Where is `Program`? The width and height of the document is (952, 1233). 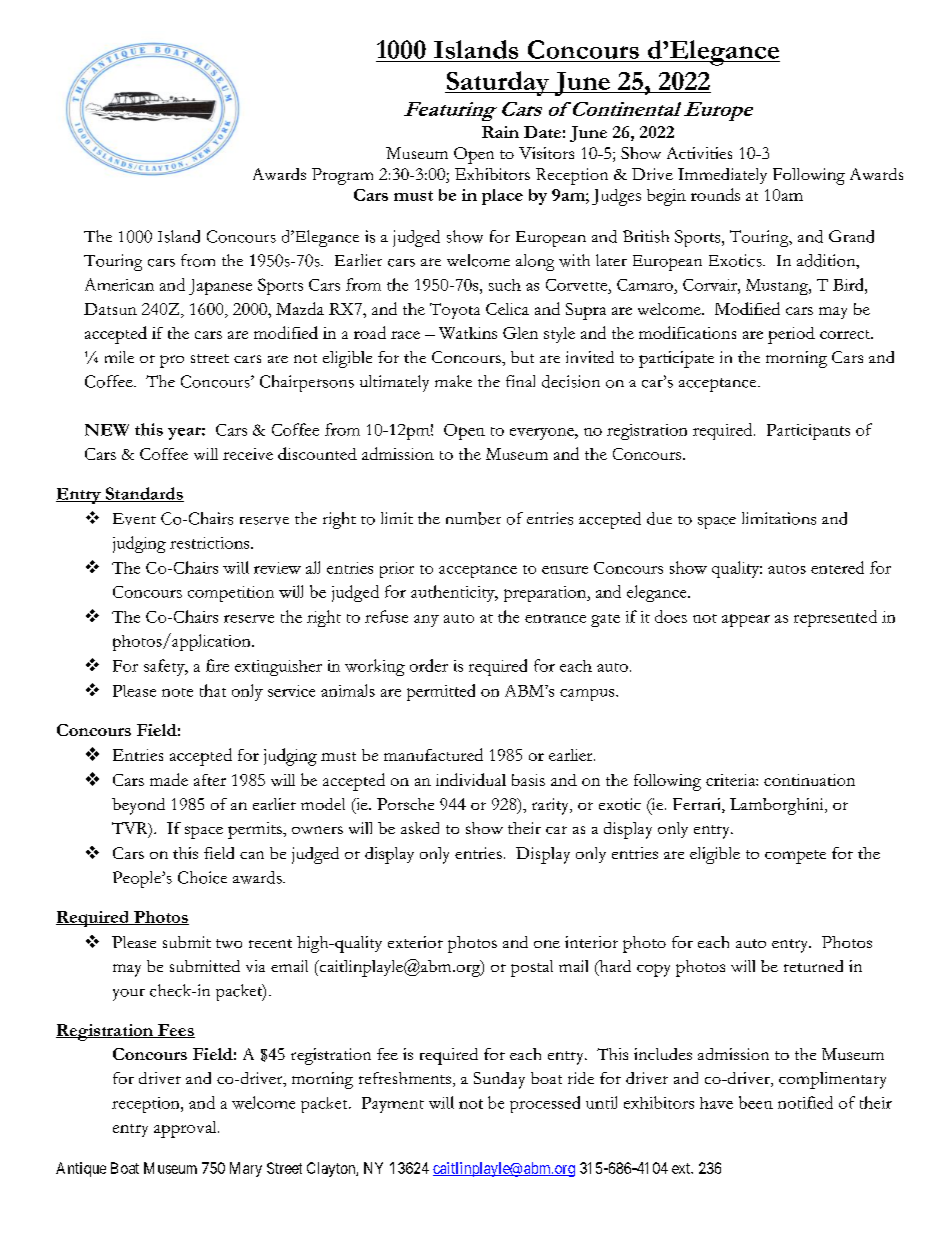 Program is located at coordinates (342, 176).
